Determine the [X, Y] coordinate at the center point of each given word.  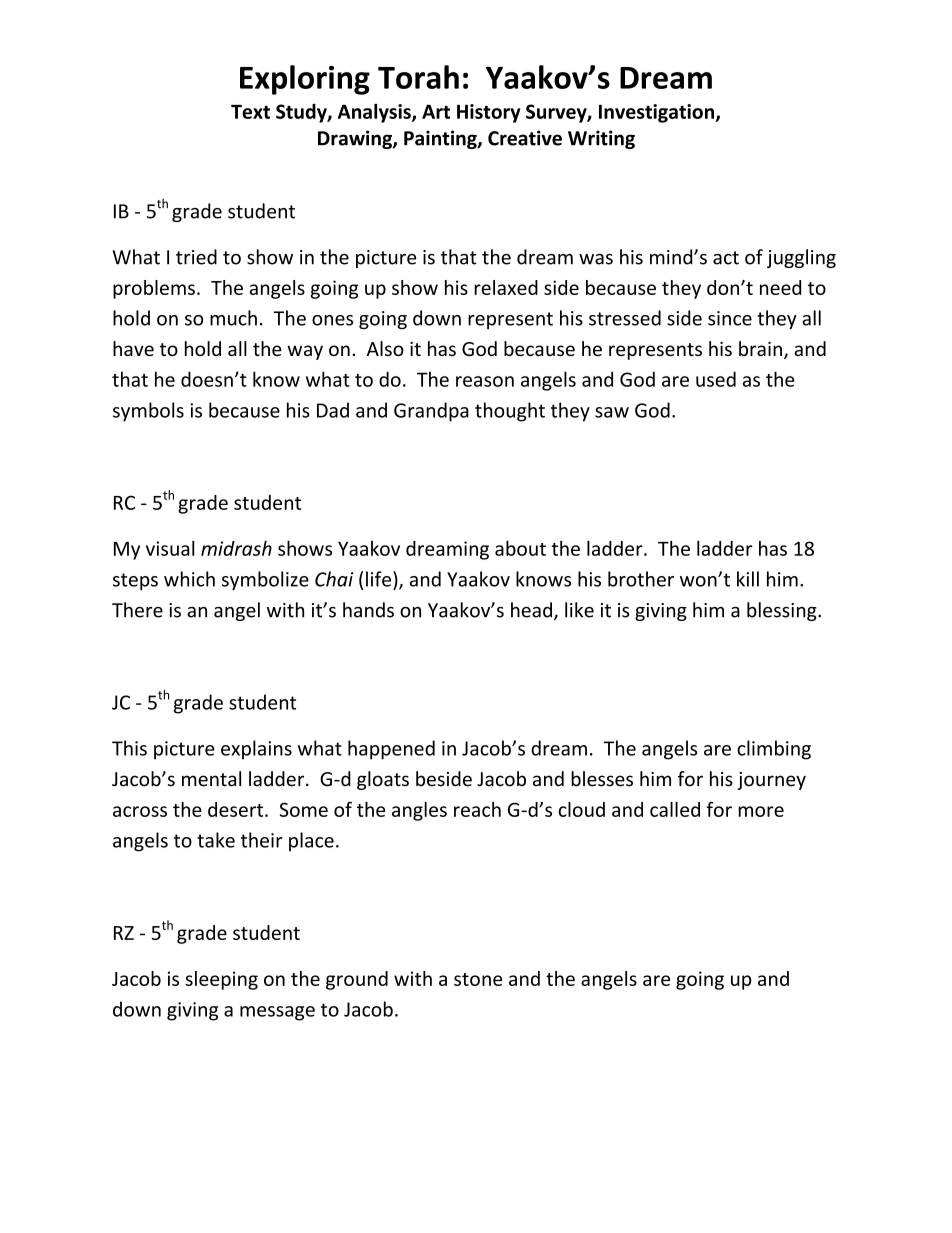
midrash [236, 548]
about [520, 548]
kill [748, 579]
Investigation [658, 113]
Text [250, 112]
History [489, 113]
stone [478, 979]
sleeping [221, 980]
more [761, 811]
